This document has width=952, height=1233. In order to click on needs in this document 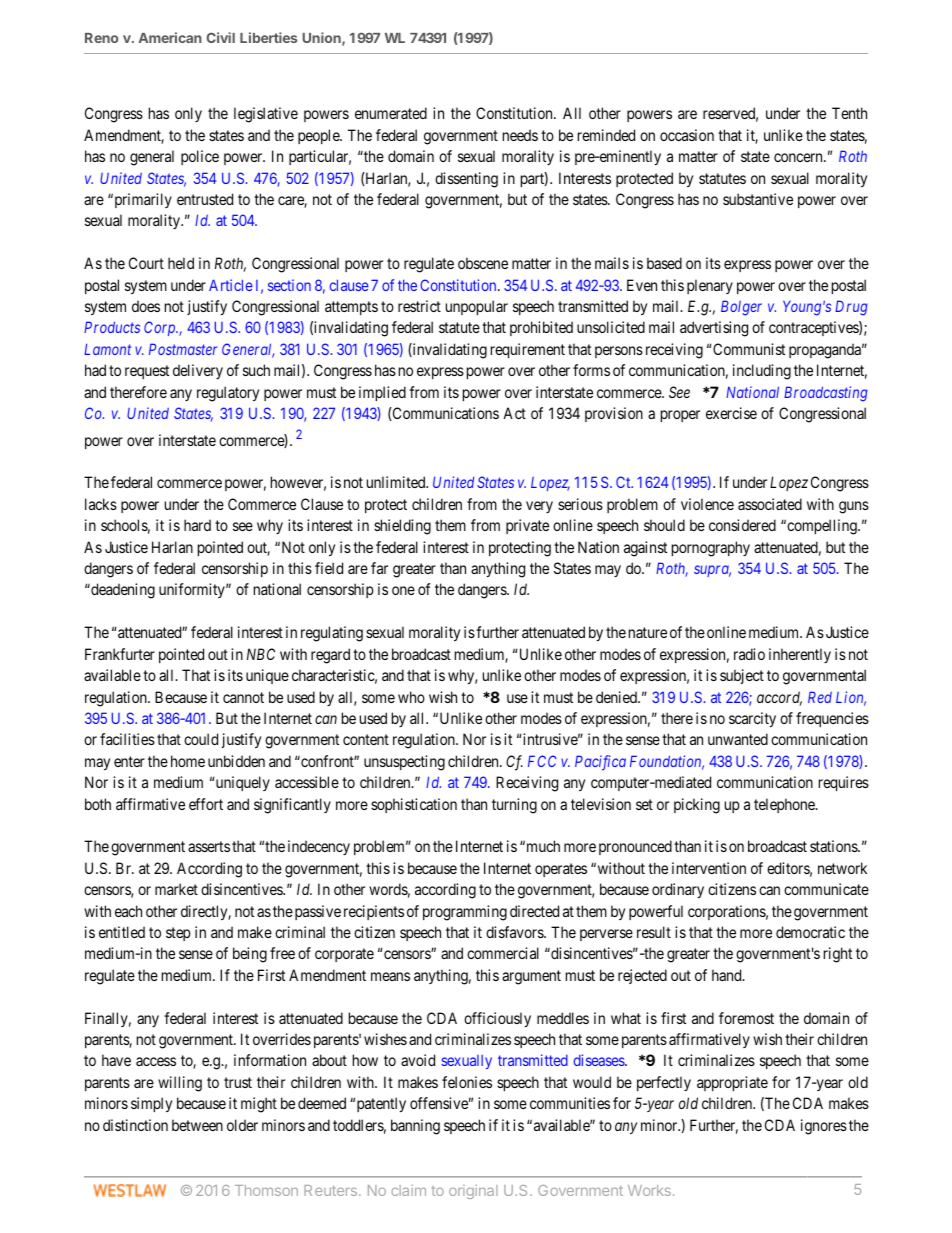, I will do `click(520, 135)`.
